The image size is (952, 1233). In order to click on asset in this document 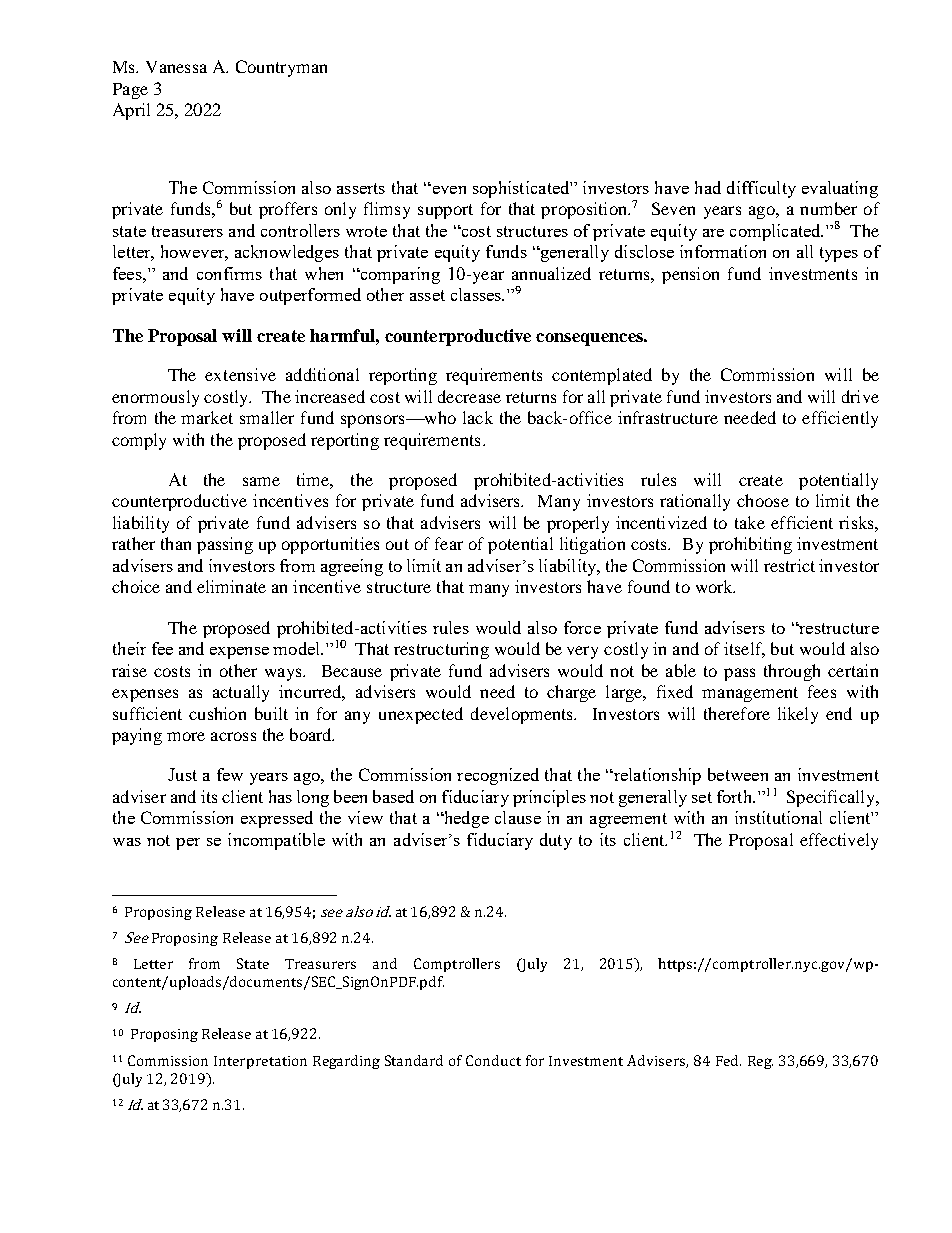, I will do `click(427, 295)`.
